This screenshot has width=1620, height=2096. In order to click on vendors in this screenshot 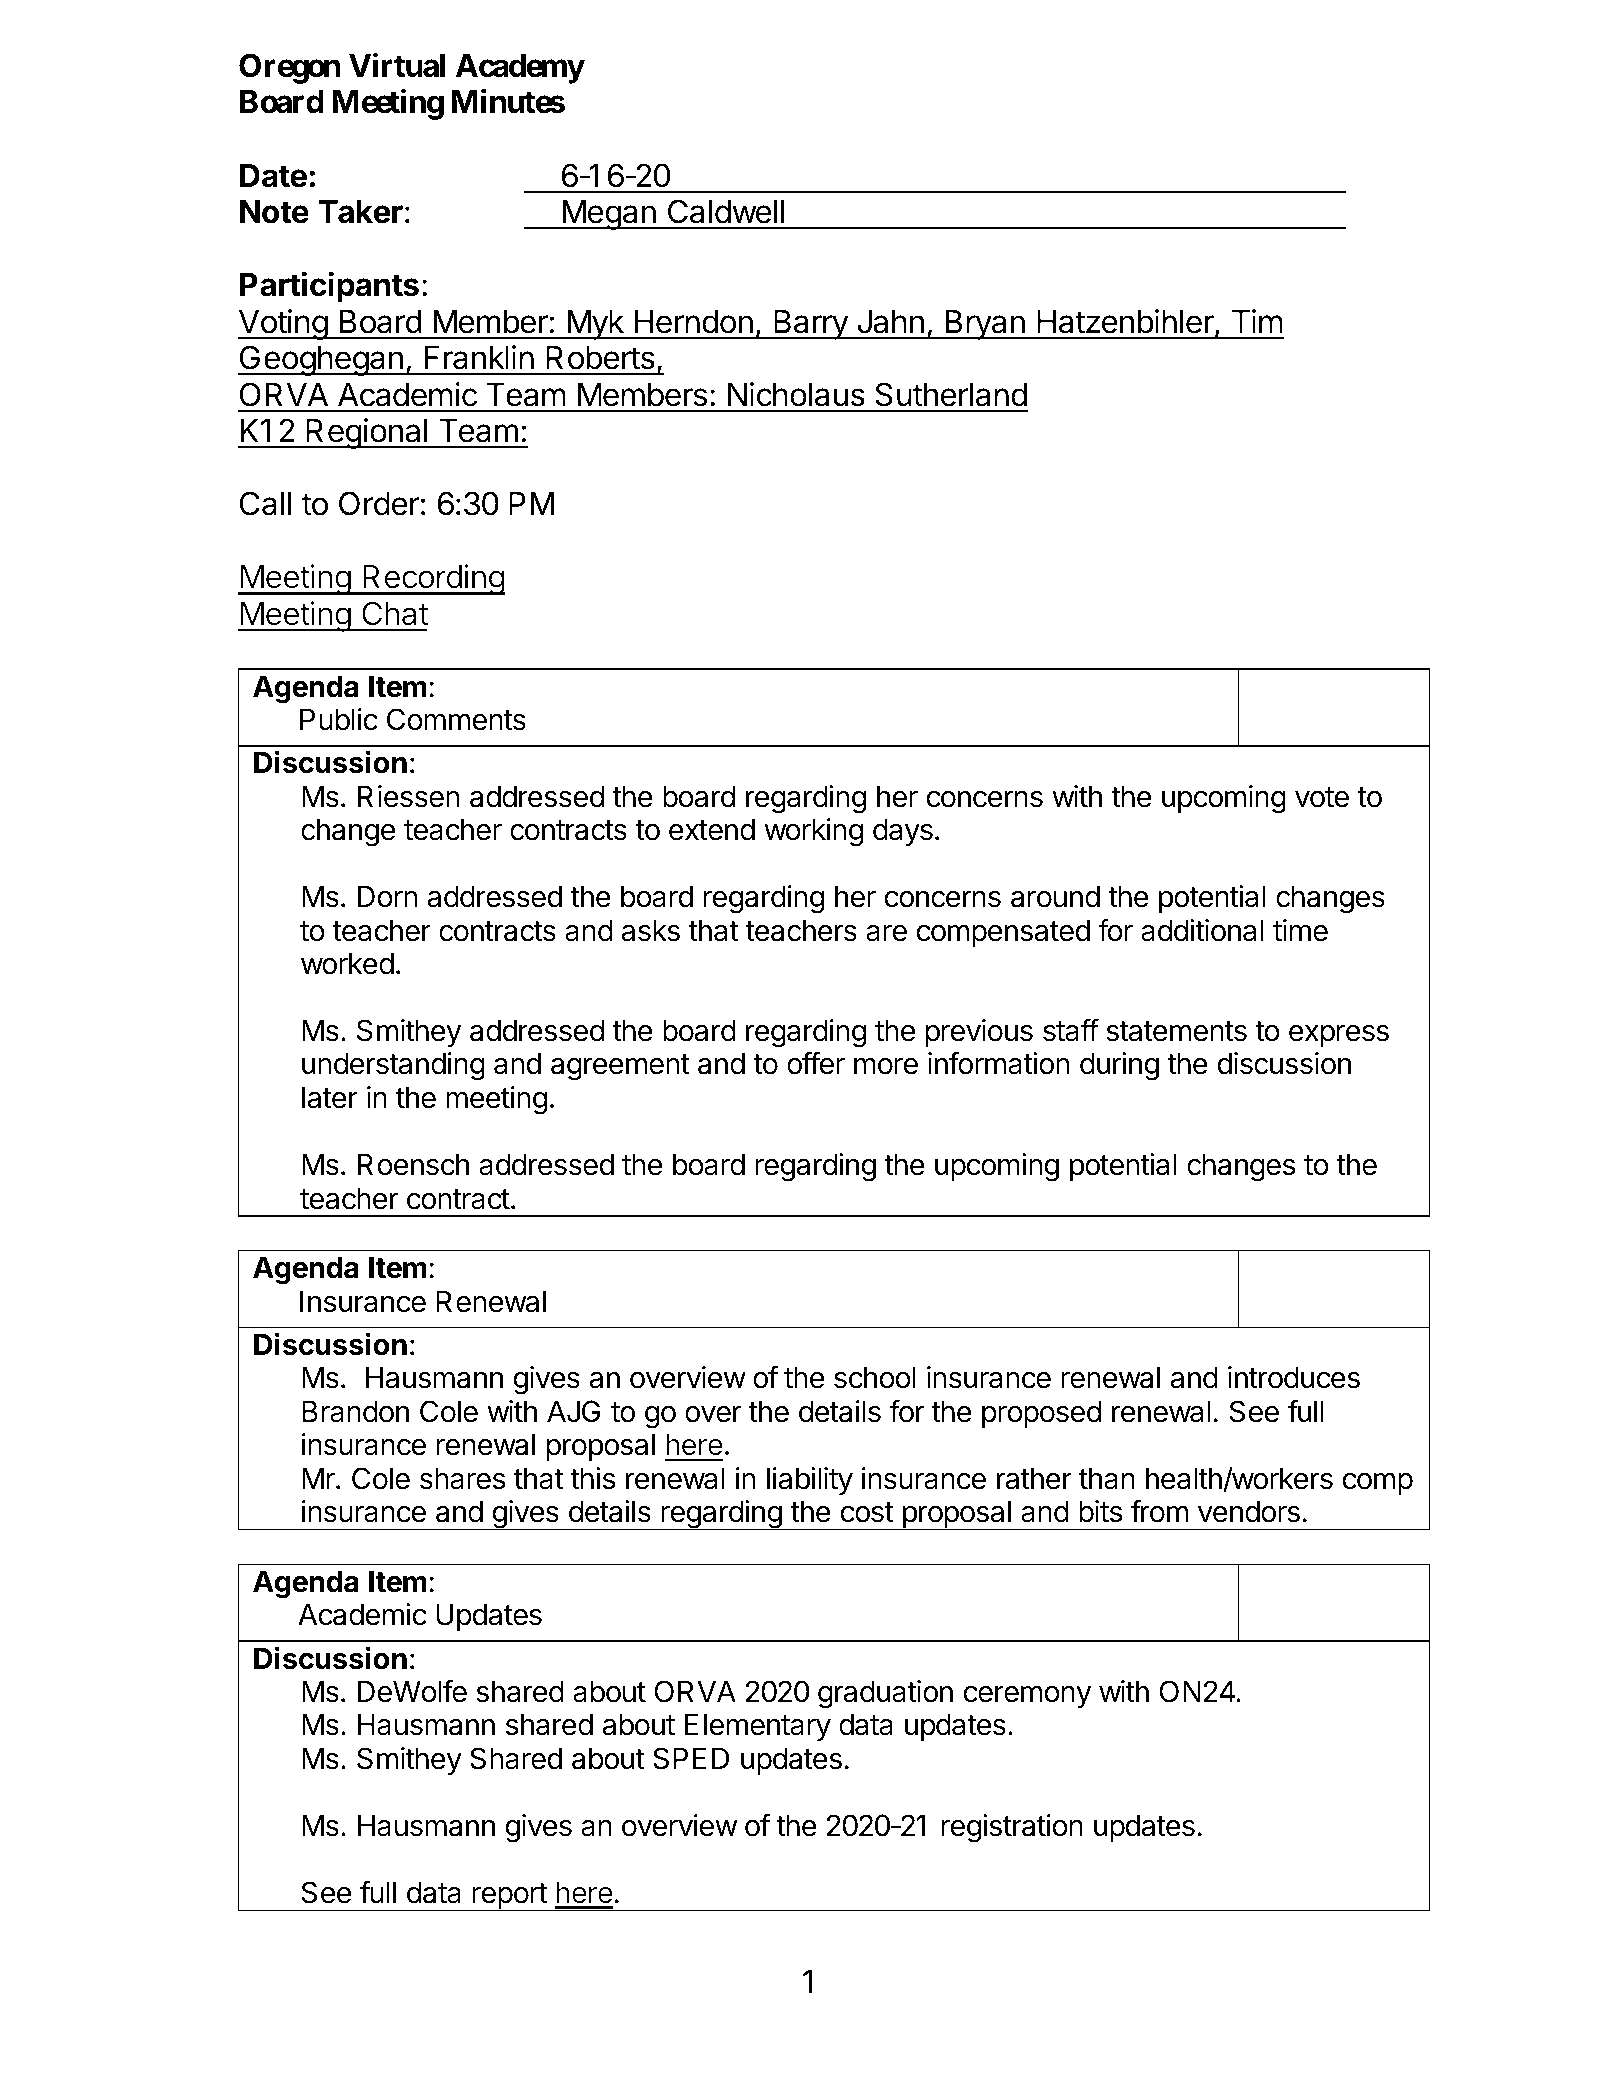, I will do `click(1249, 1511)`.
